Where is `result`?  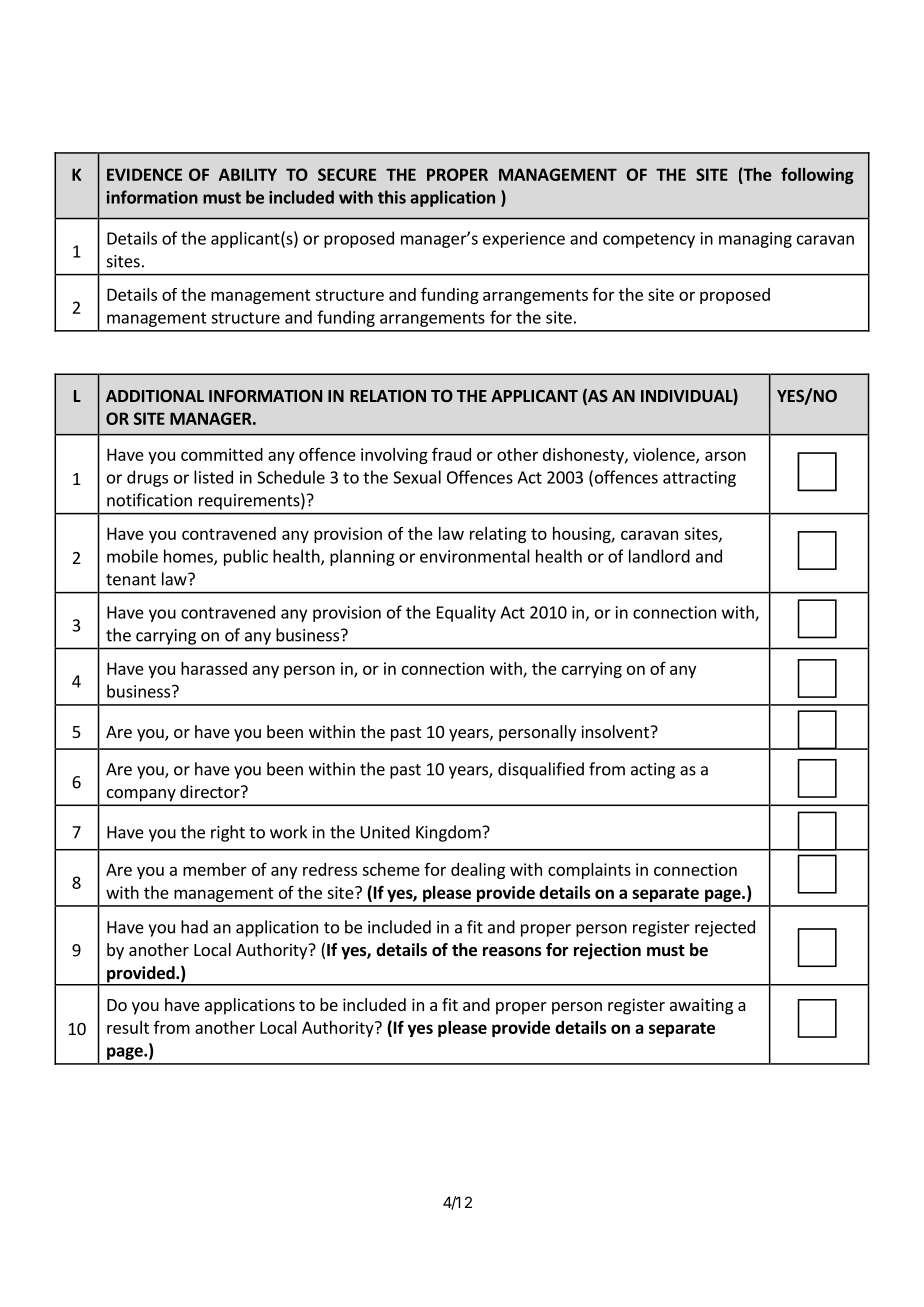
result is located at coordinates (128, 1027).
